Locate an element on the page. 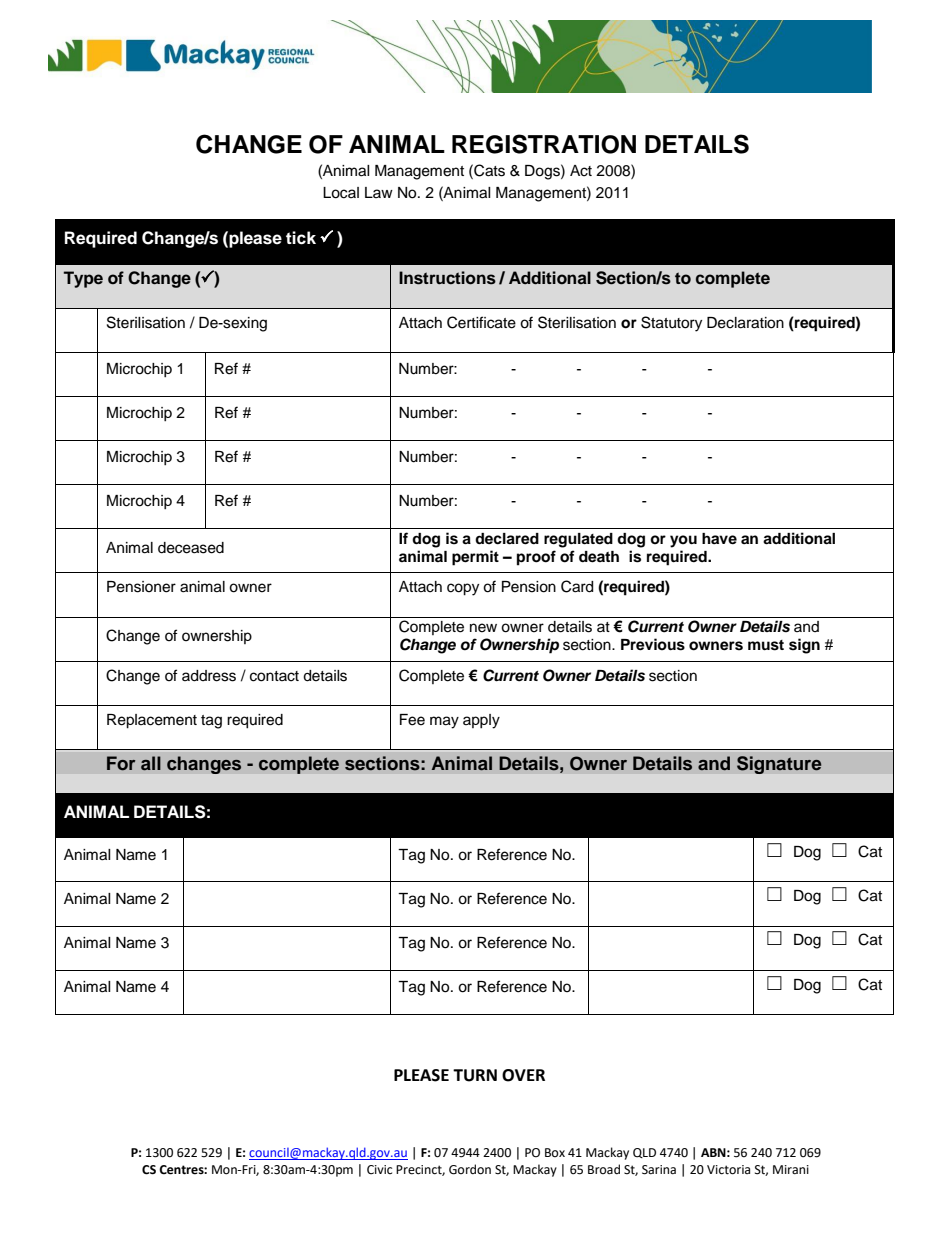 The image size is (952, 1233). Civic is located at coordinates (379, 1170).
